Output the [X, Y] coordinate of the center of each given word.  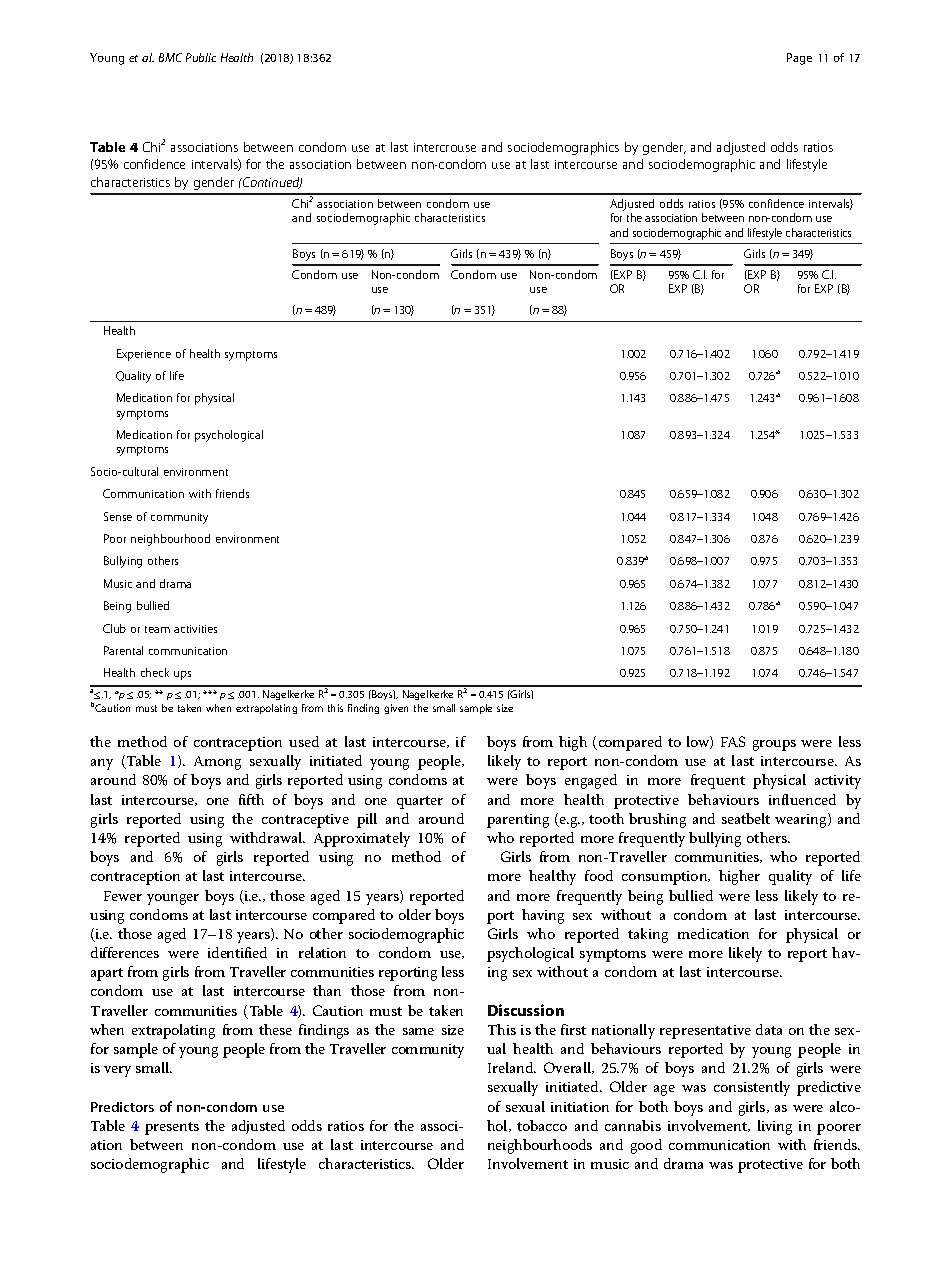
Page [799, 59]
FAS [733, 741]
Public [201, 57]
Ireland [512, 1067]
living [775, 1127]
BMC [170, 57]
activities [195, 629]
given [396, 709]
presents [172, 1128]
